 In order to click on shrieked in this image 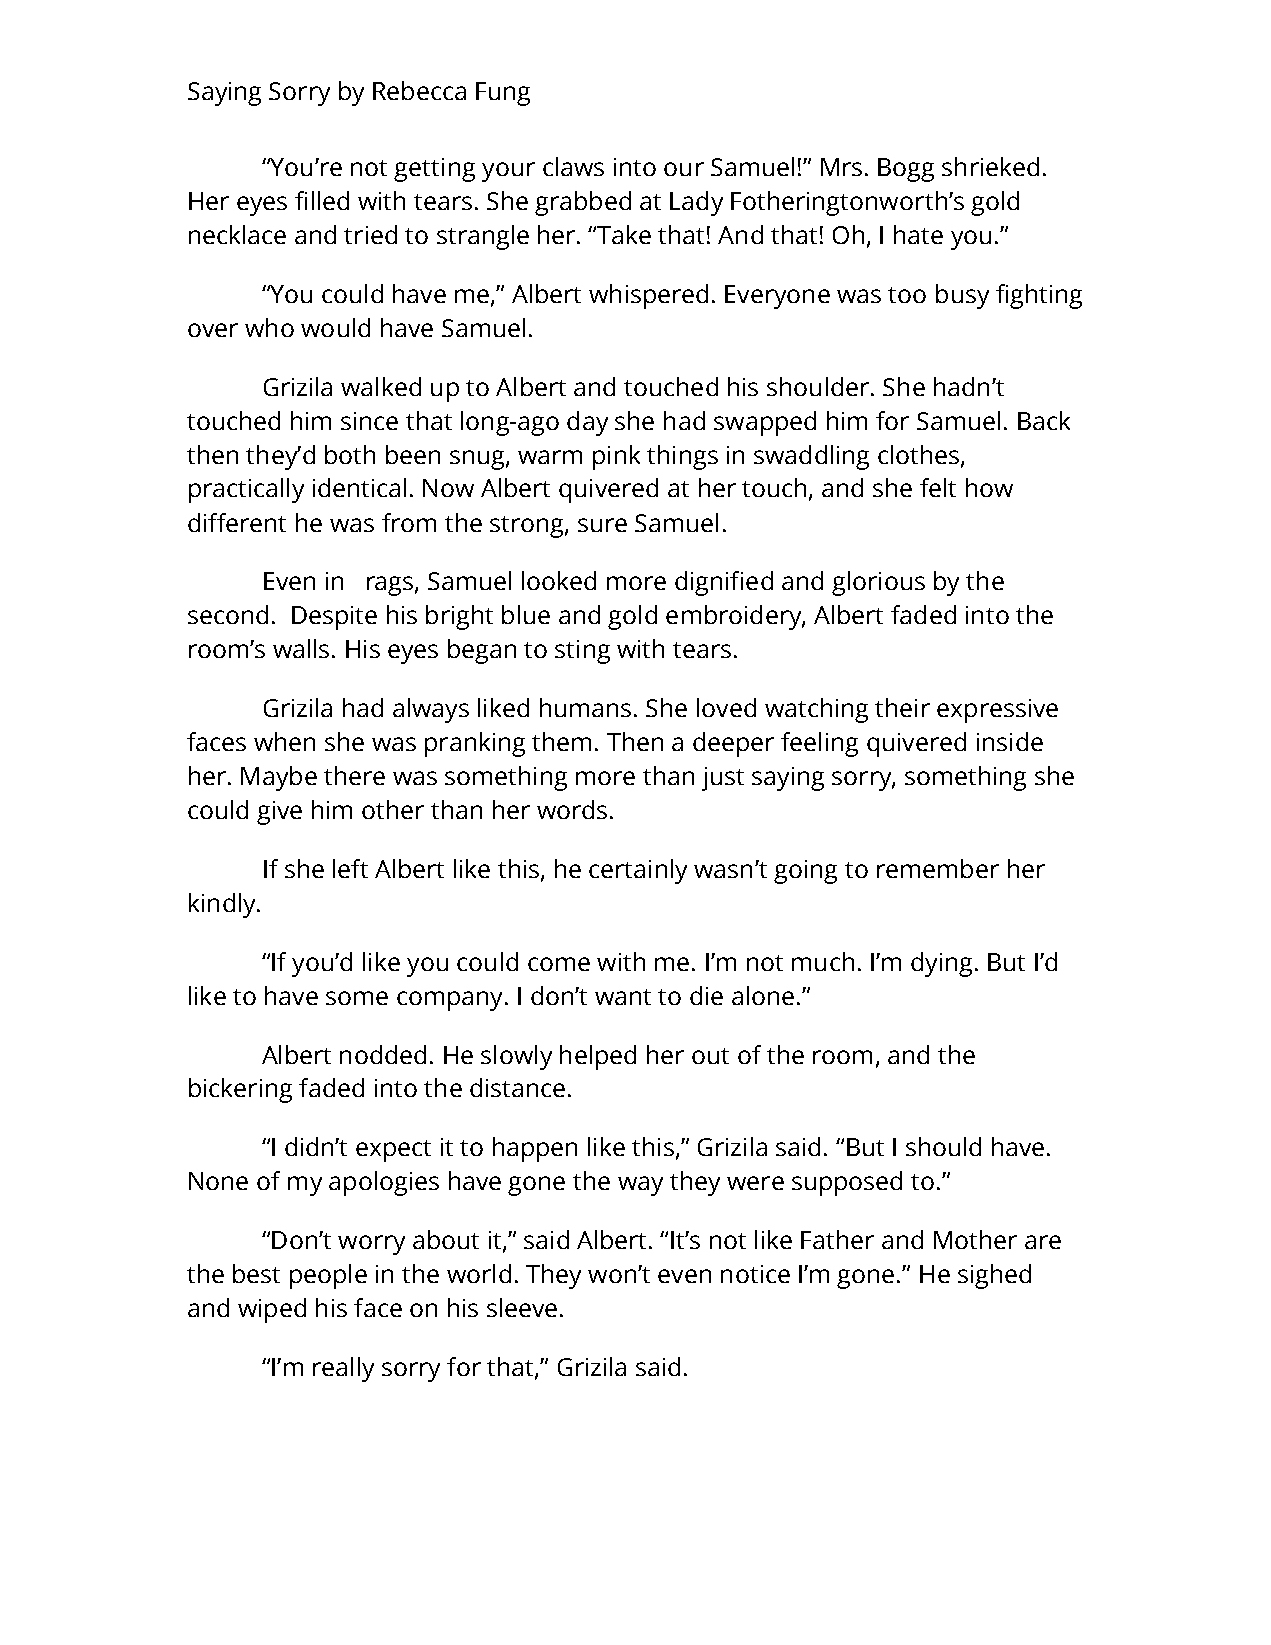, I will do `click(990, 166)`.
